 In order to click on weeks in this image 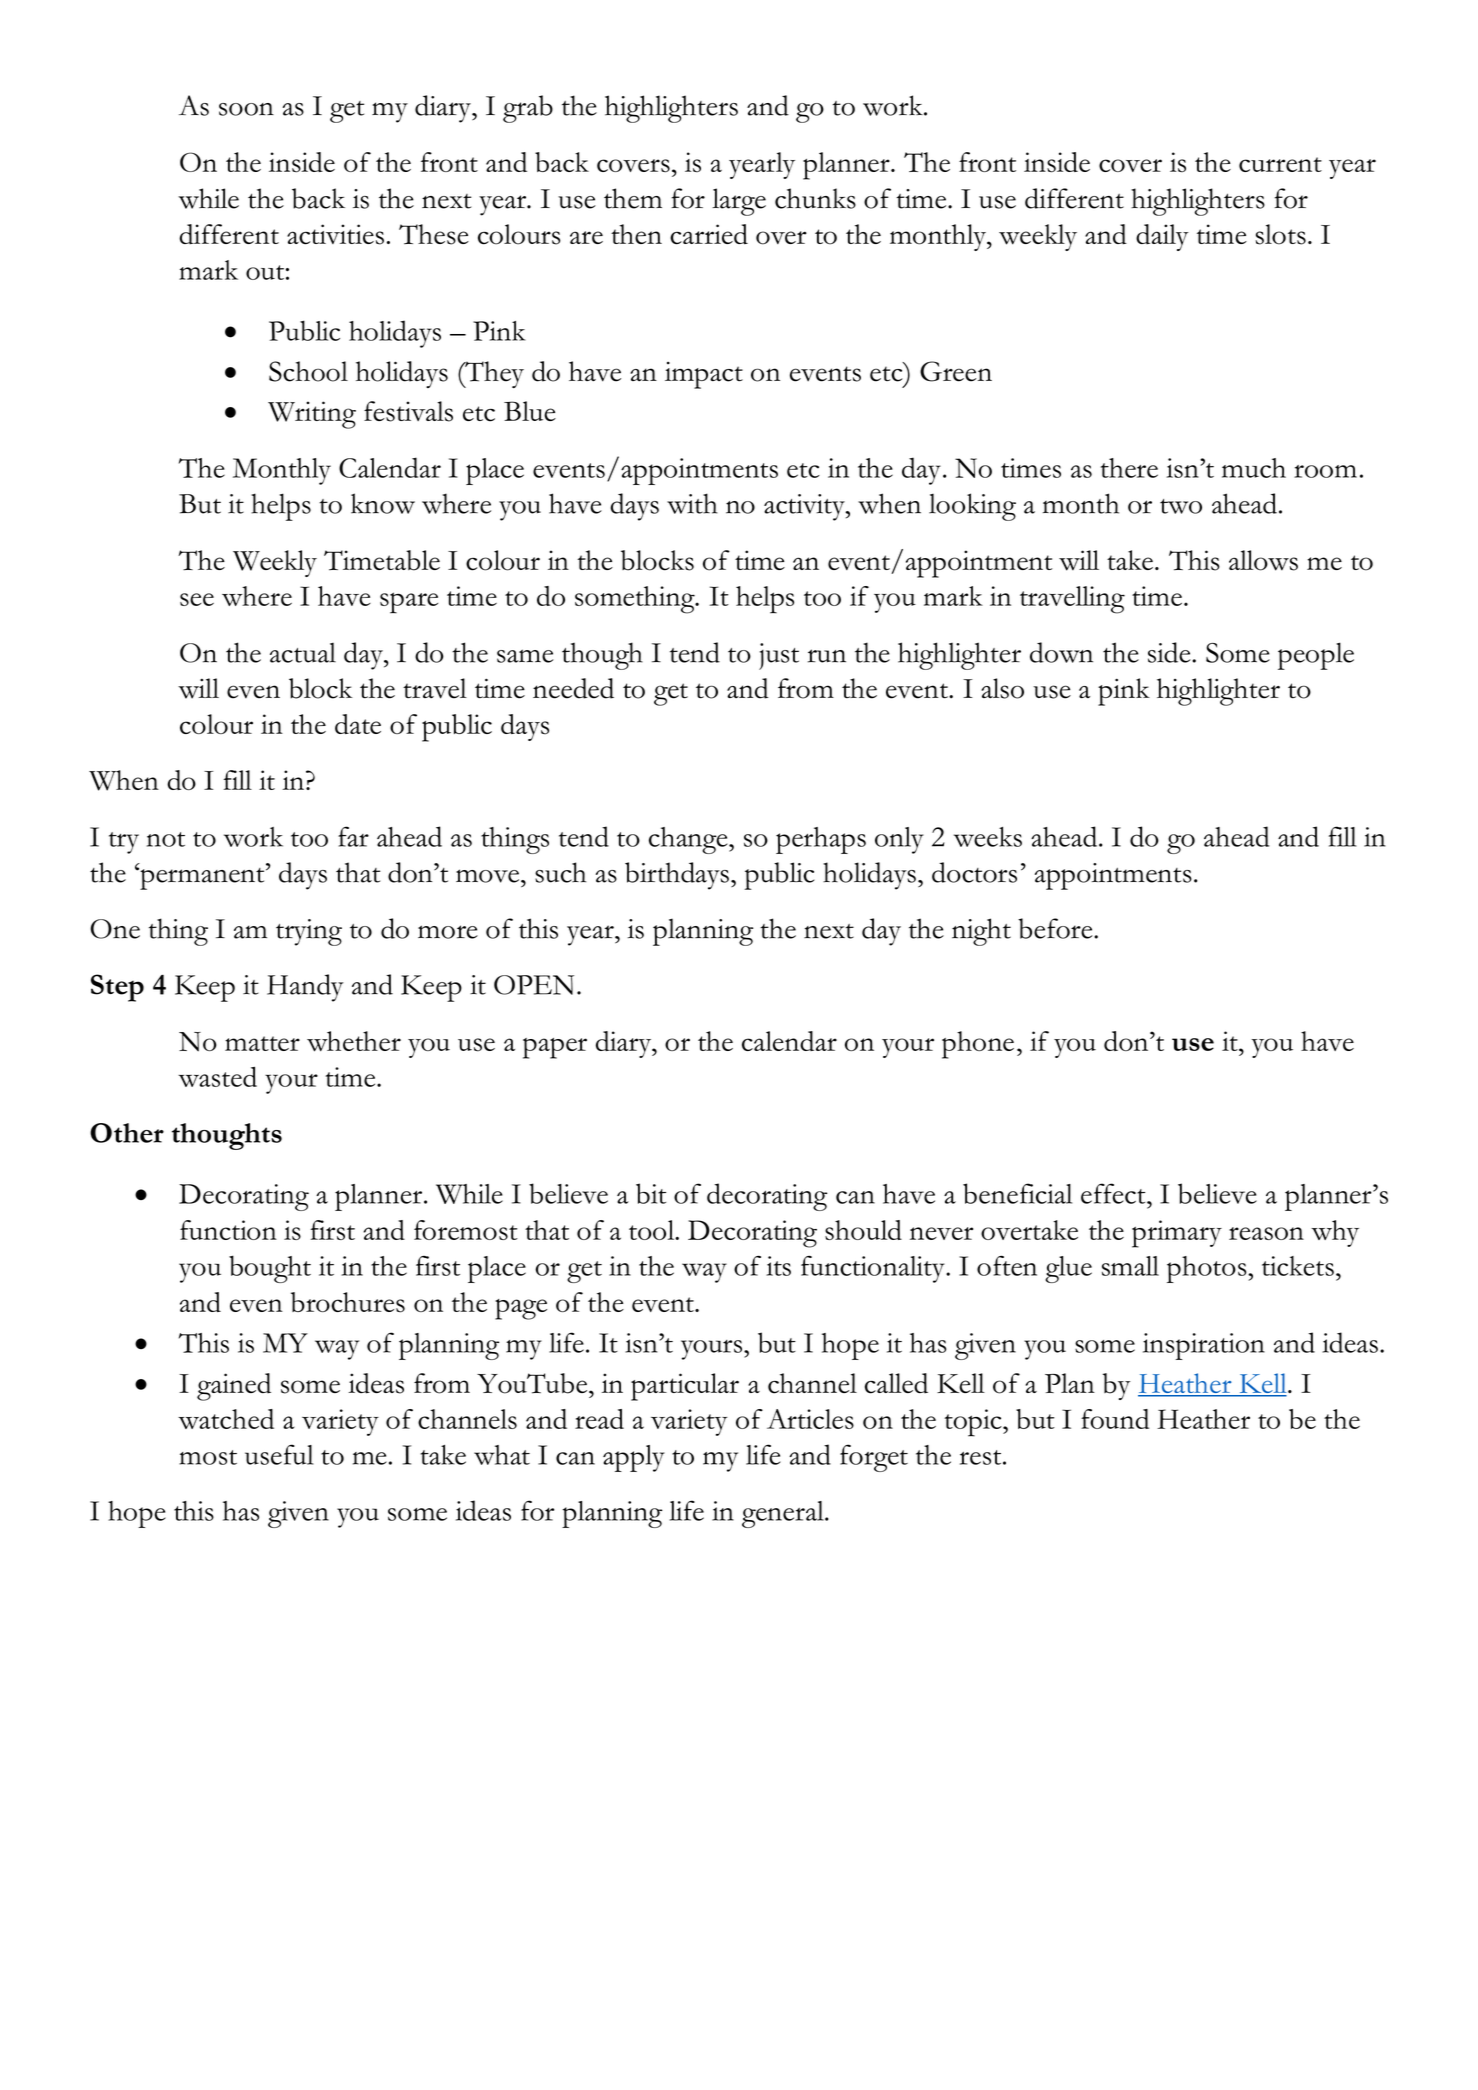, I will do `click(988, 837)`.
